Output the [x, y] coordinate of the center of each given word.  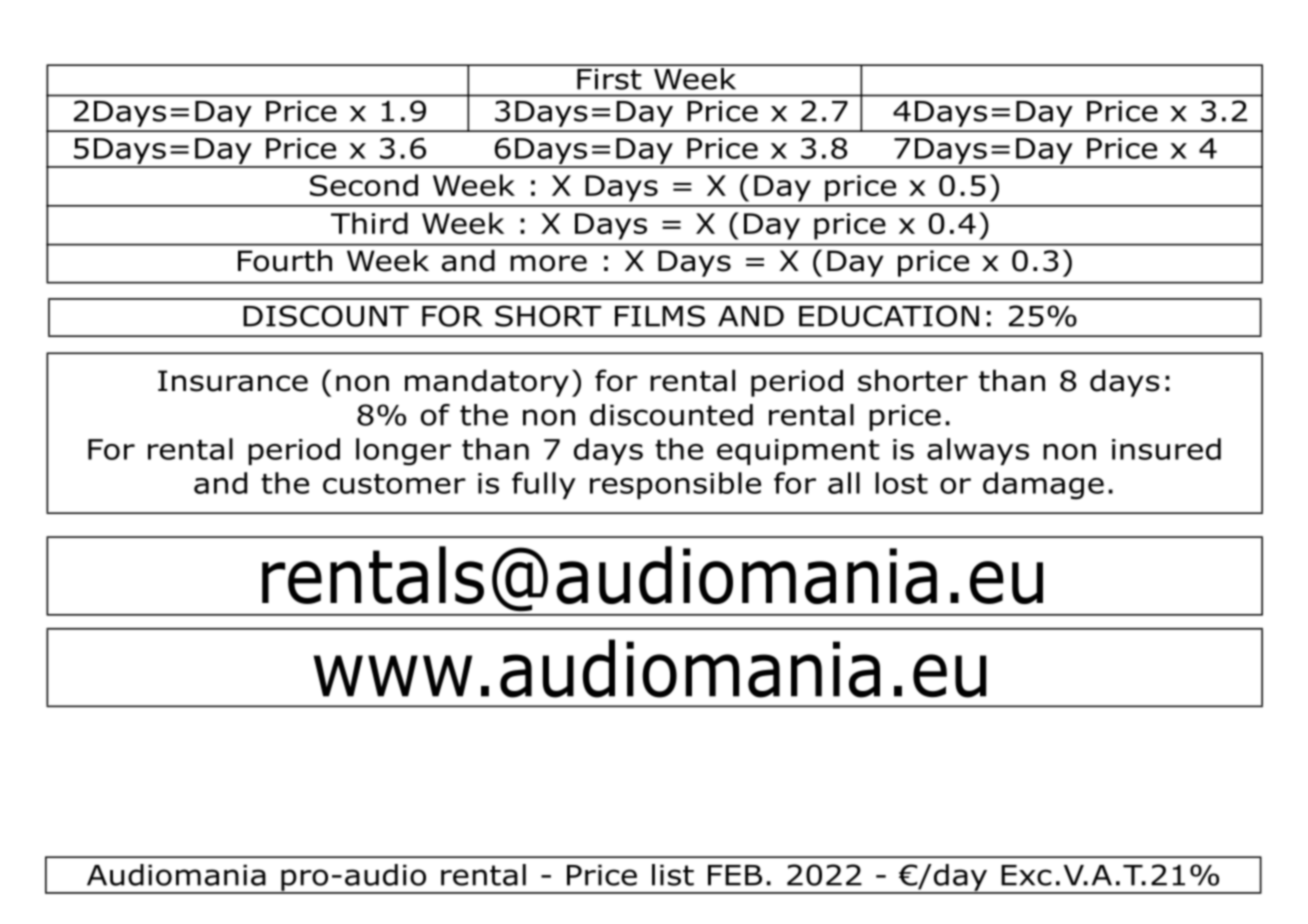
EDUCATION [889, 316]
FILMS [660, 316]
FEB [735, 875]
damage [1043, 486]
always [978, 451]
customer [394, 484]
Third [369, 223]
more [548, 263]
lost [902, 483]
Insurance [233, 381]
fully [544, 485]
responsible [675, 485]
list [673, 875]
